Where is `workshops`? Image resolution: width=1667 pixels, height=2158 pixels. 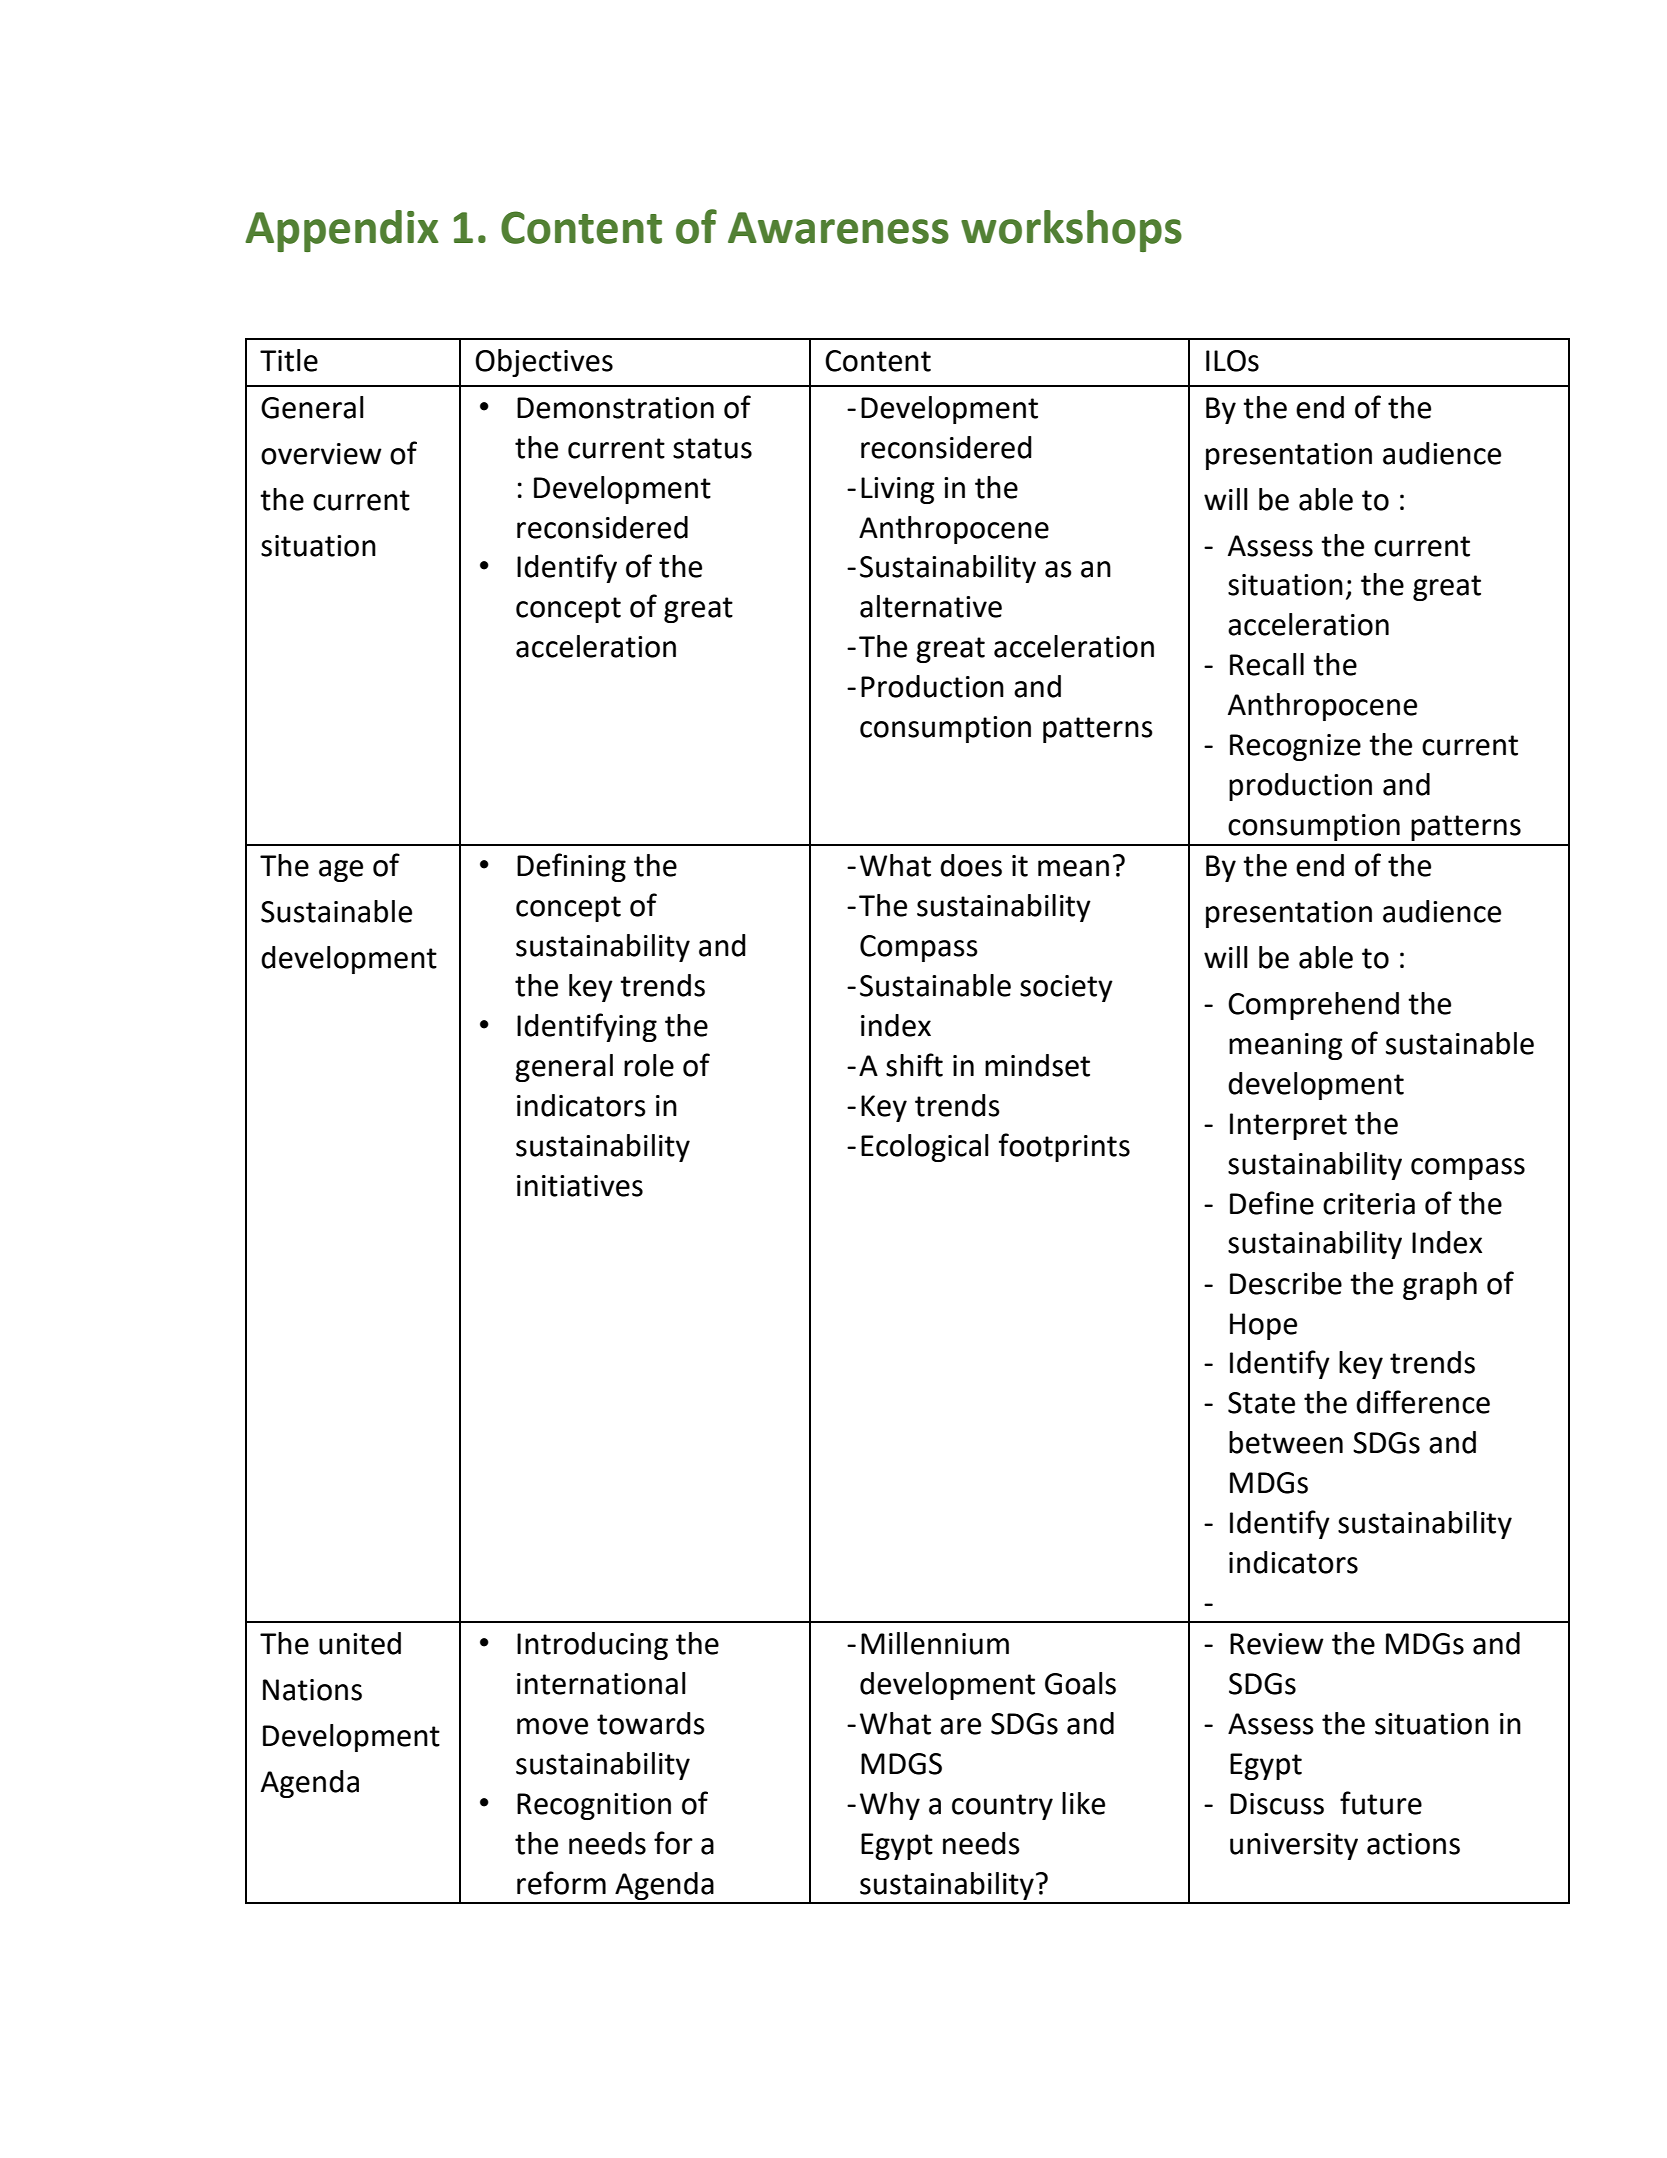 workshops is located at coordinates (1071, 231).
